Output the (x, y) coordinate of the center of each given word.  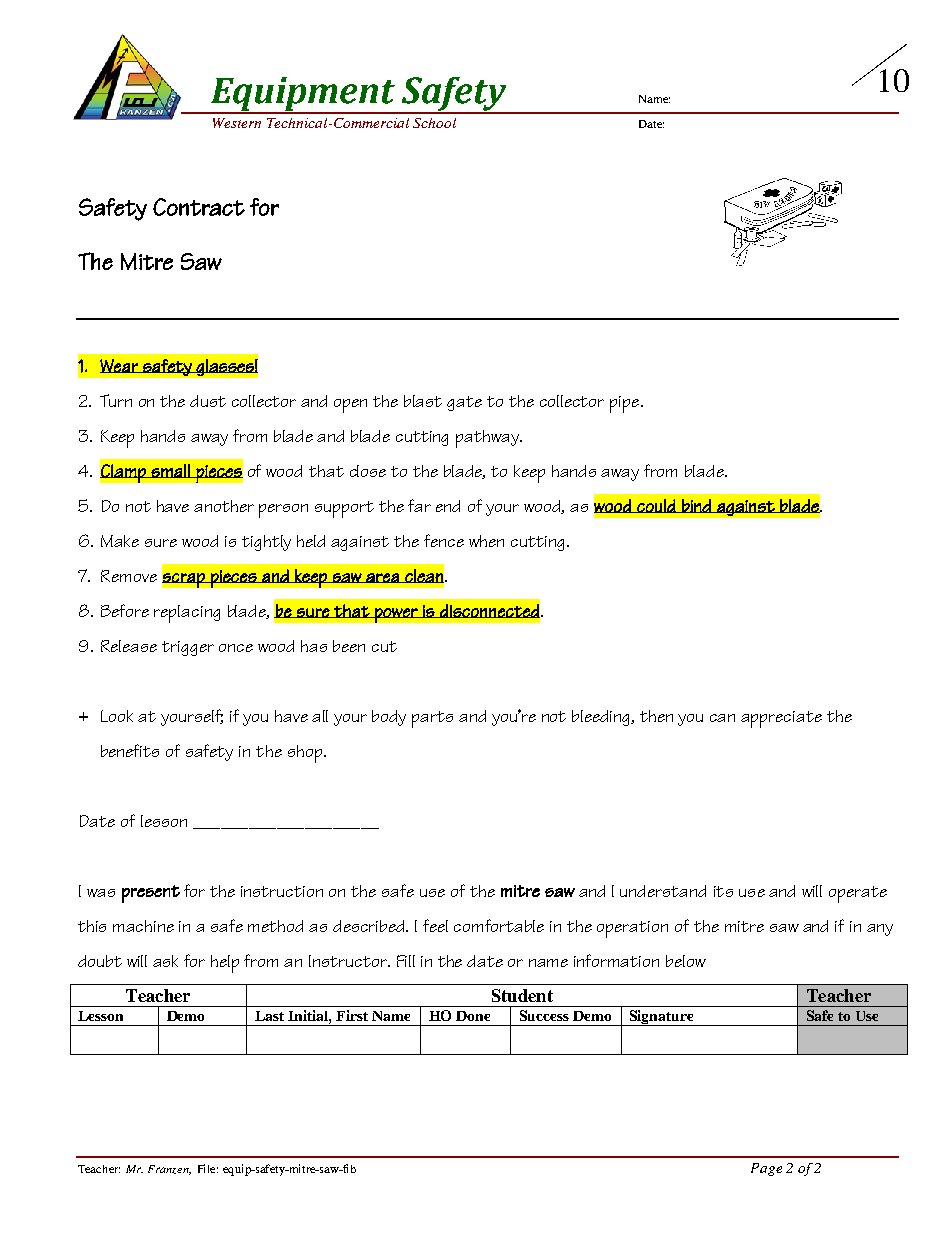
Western (237, 123)
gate (464, 403)
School (434, 123)
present (151, 894)
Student (522, 995)
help (225, 964)
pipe (626, 404)
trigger (188, 648)
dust (208, 401)
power (396, 615)
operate (858, 894)
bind (696, 506)
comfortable (499, 925)
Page (766, 1169)
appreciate (781, 719)
